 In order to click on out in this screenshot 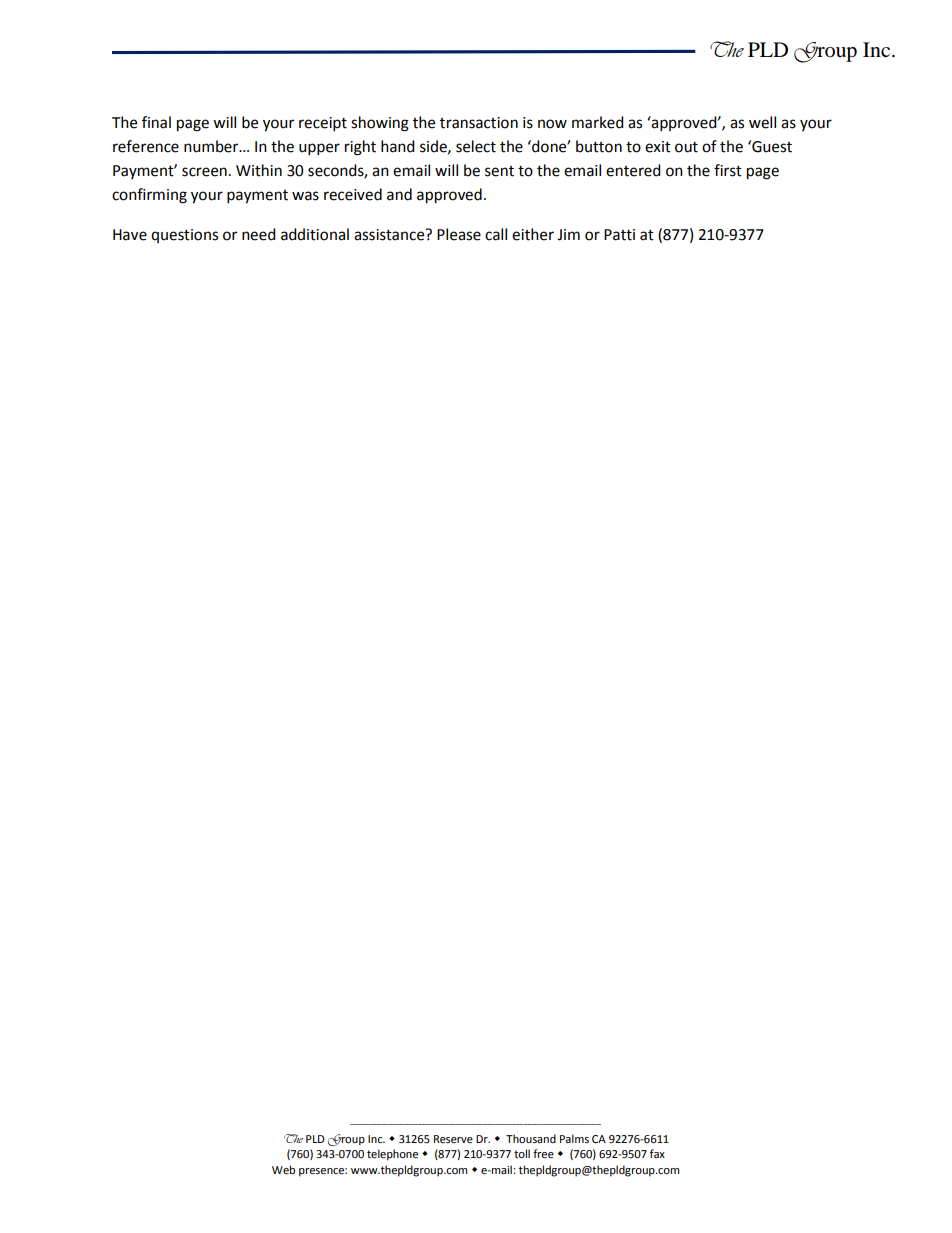, I will do `click(686, 147)`.
